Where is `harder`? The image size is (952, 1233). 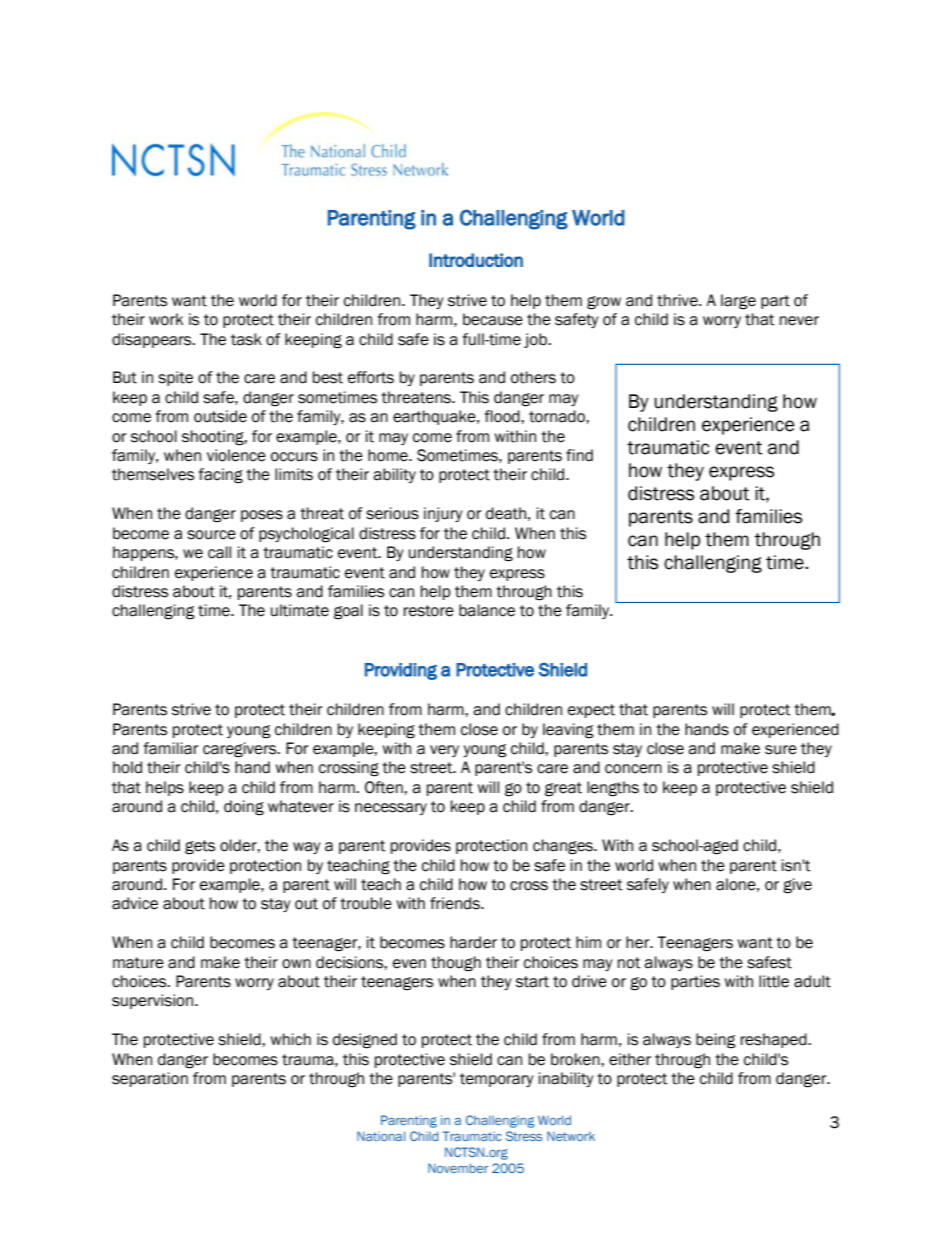
harder is located at coordinates (473, 942).
